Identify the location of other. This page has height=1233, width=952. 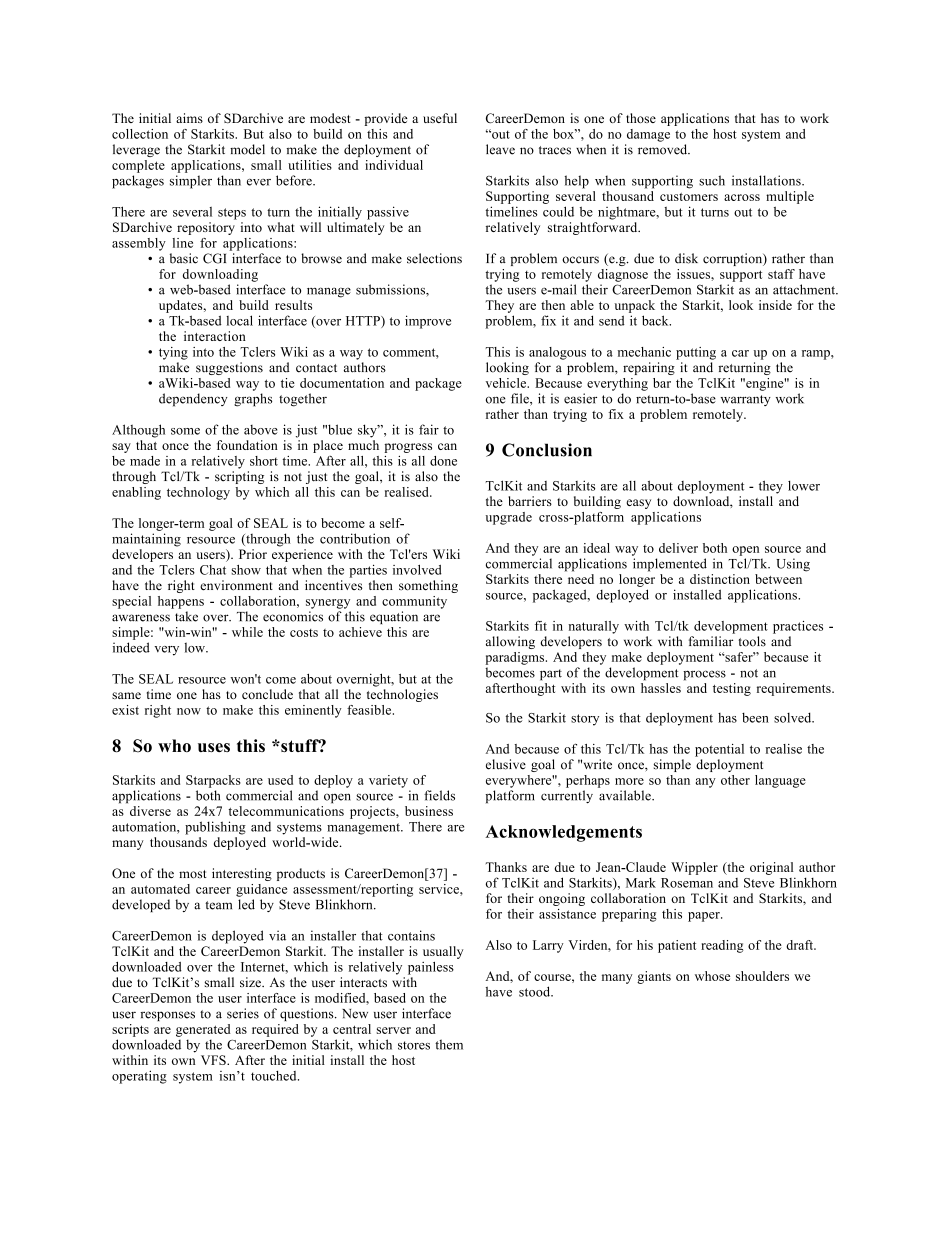
(735, 780).
